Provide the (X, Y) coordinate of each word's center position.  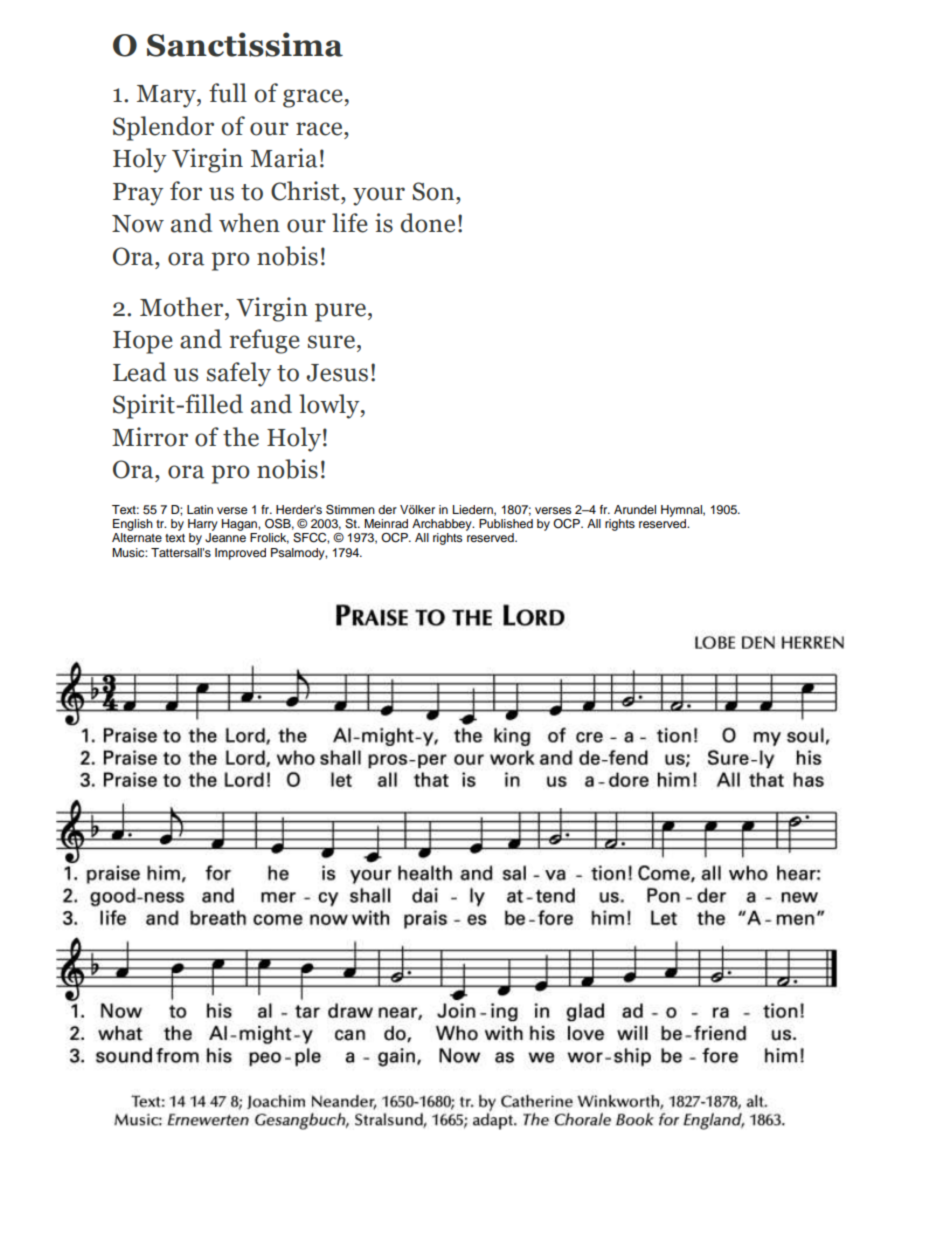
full (228, 93)
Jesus (337, 373)
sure (331, 342)
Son (434, 191)
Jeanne (225, 538)
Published (506, 523)
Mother (183, 307)
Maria (284, 158)
